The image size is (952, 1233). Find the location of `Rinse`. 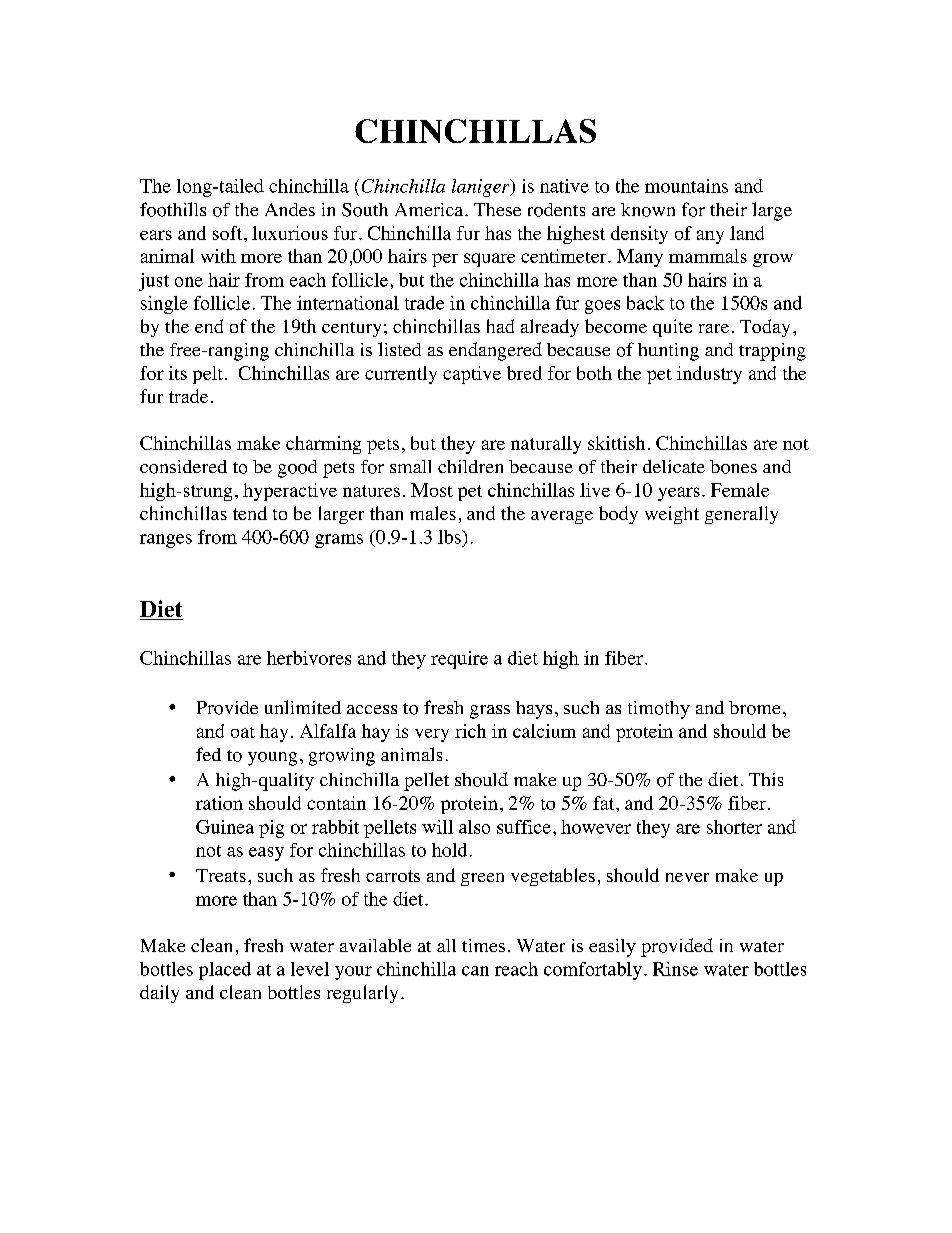

Rinse is located at coordinates (675, 969).
